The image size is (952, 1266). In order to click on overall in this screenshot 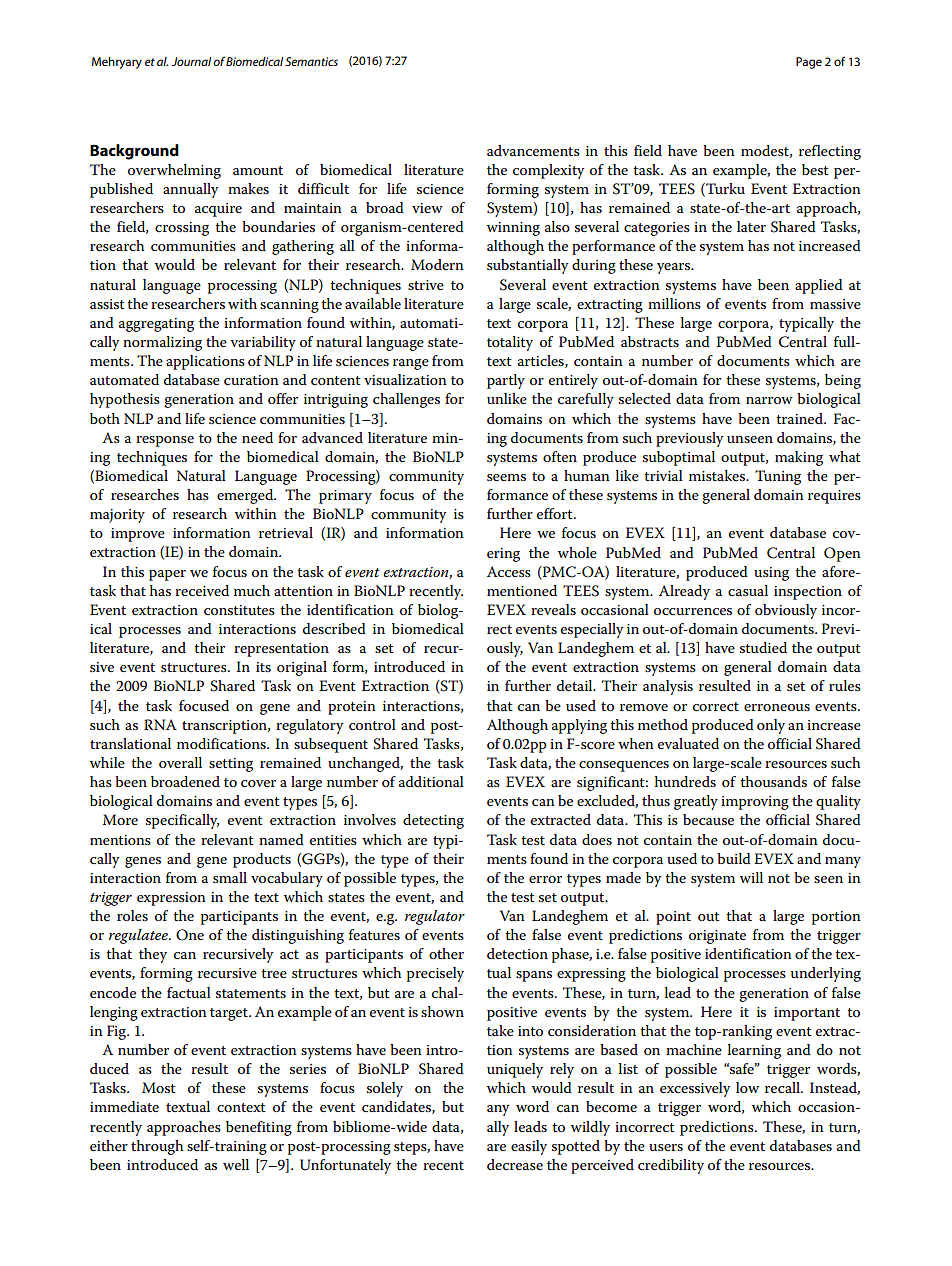, I will do `click(180, 762)`.
